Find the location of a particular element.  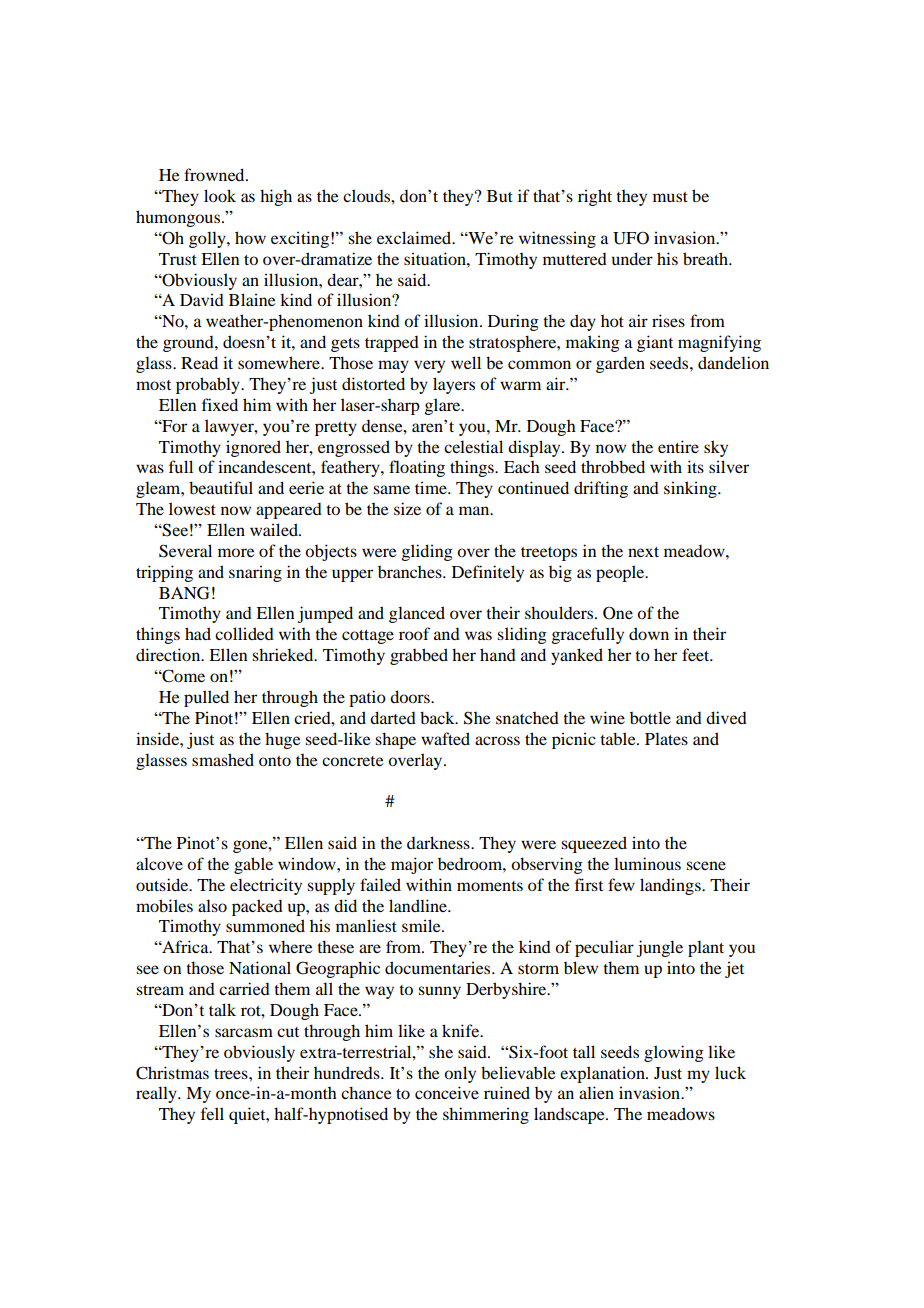

grabbed is located at coordinates (419, 656).
